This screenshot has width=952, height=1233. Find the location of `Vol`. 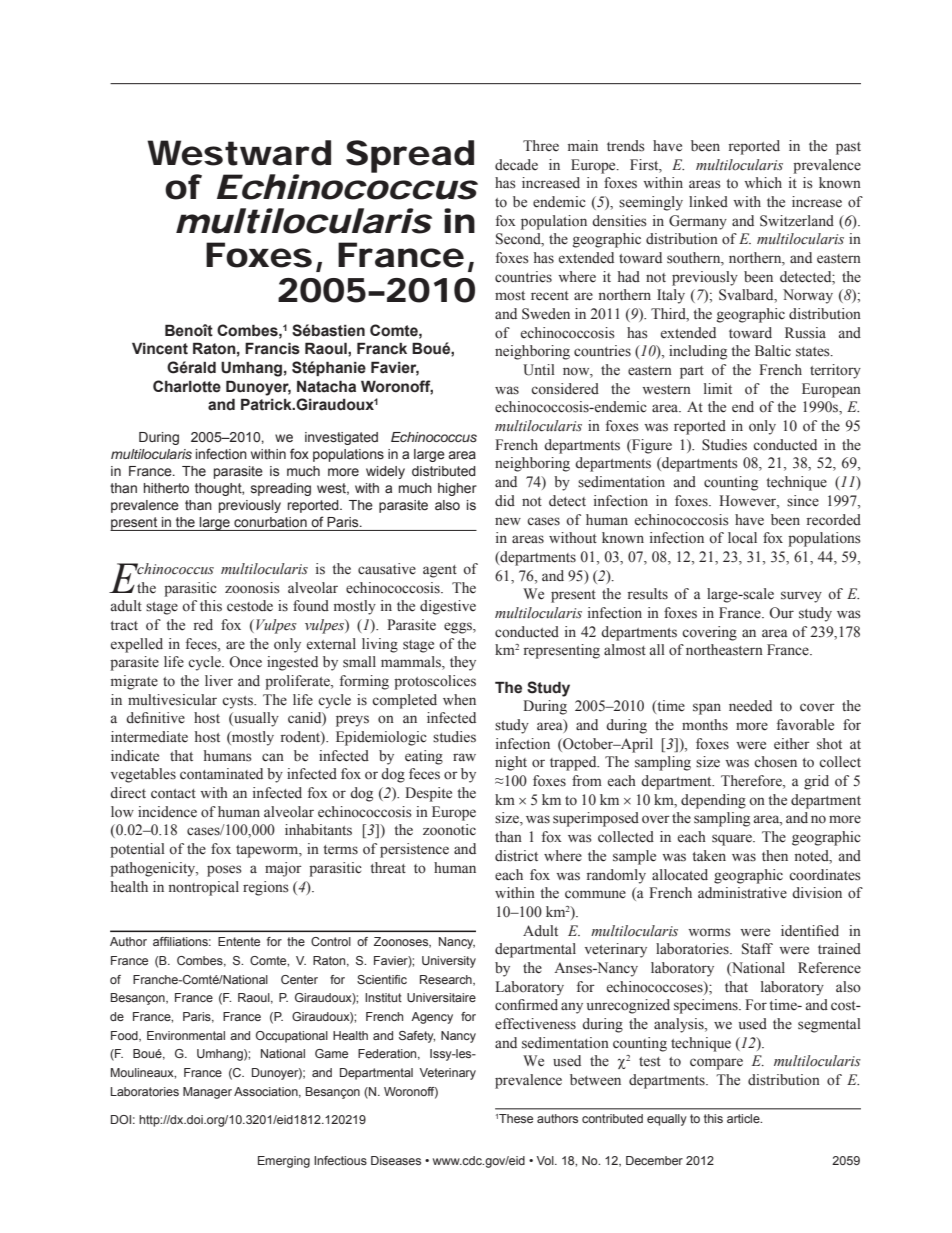

Vol is located at coordinates (546, 1160).
